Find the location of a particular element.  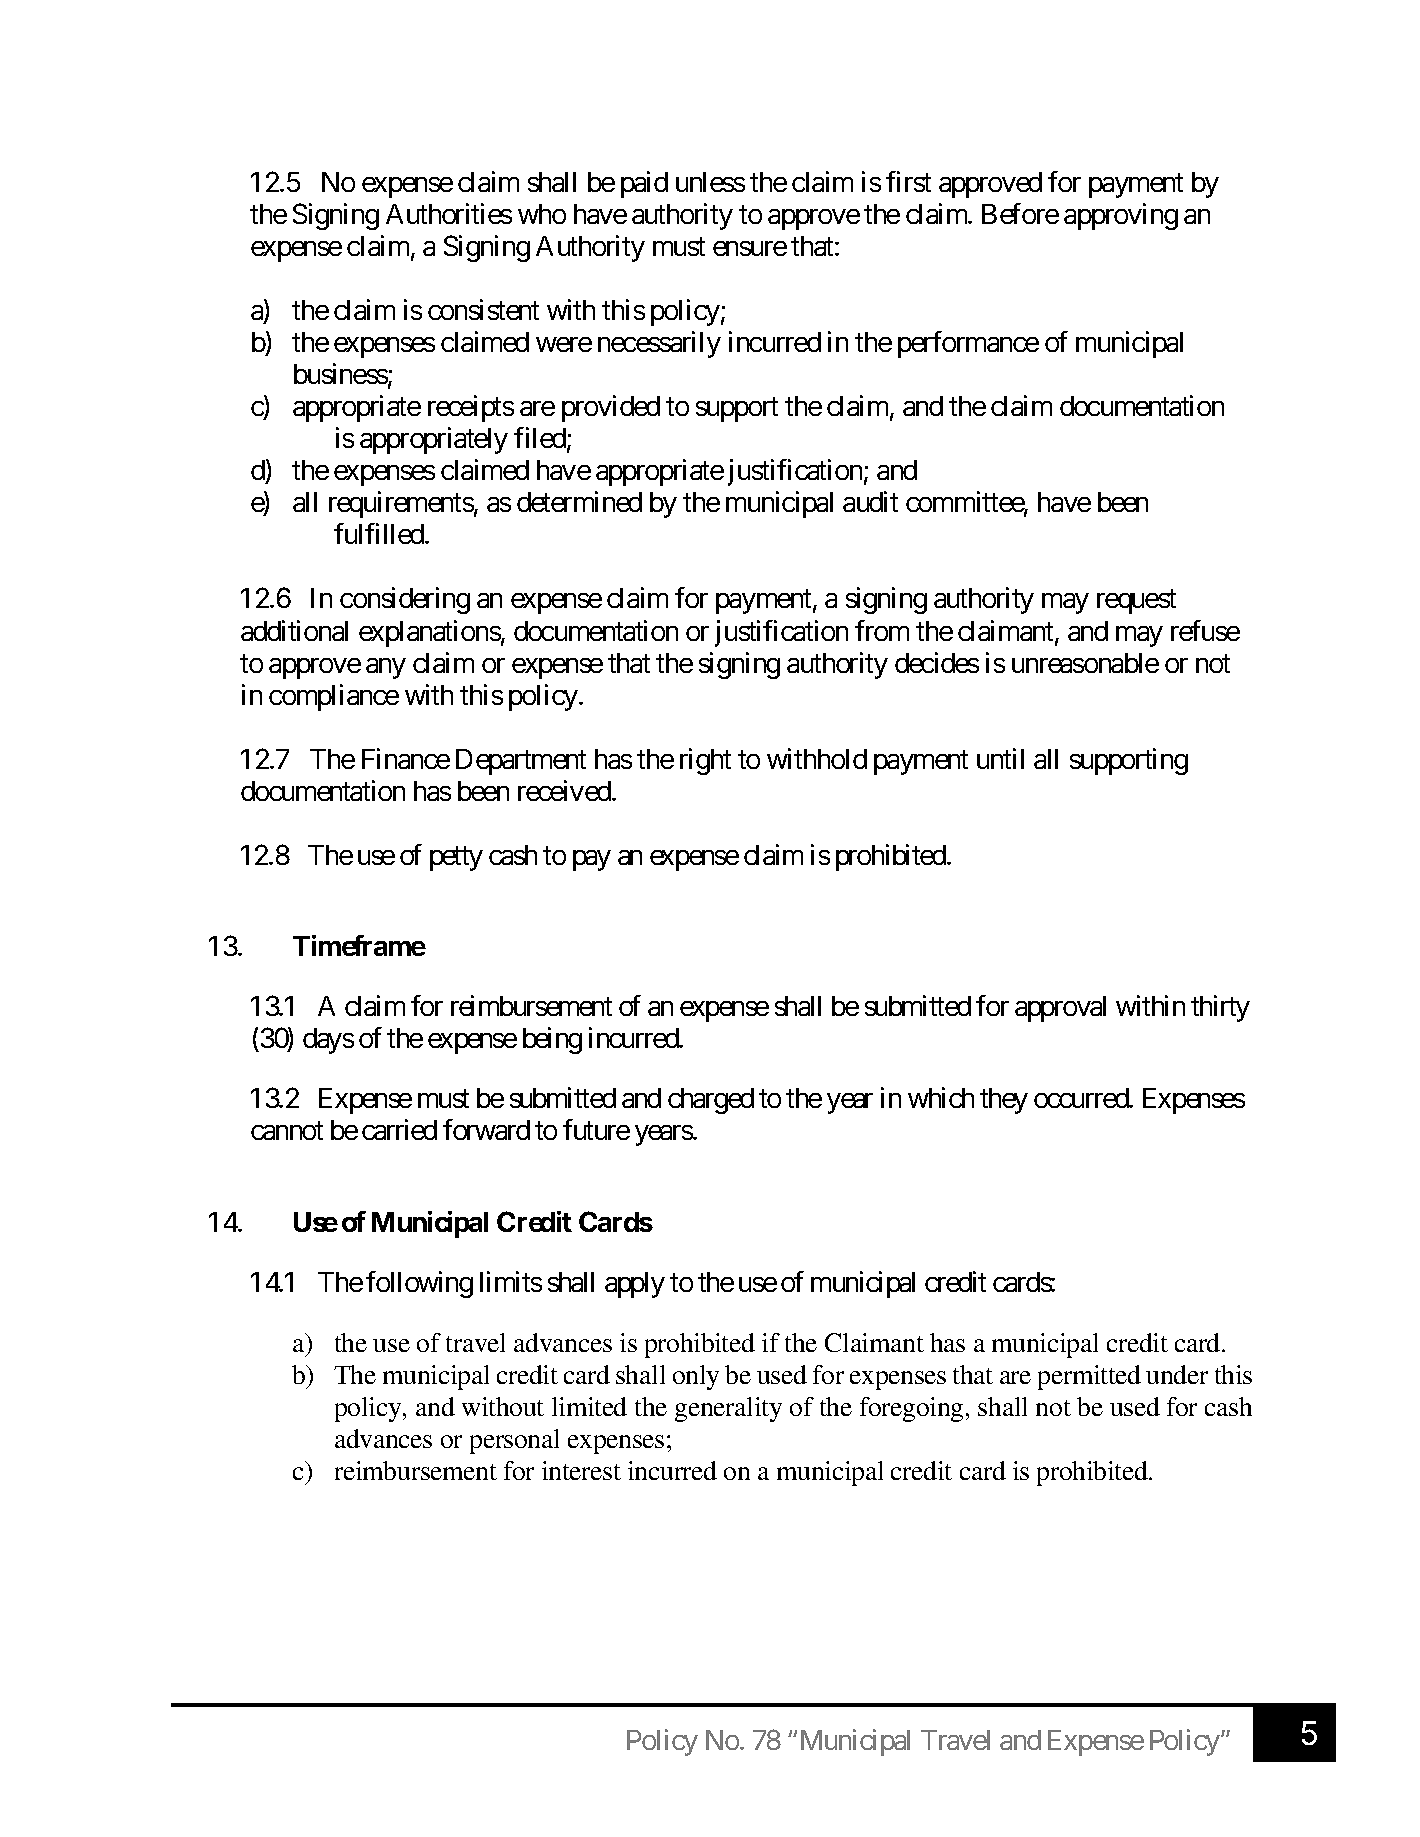

right is located at coordinates (705, 761).
